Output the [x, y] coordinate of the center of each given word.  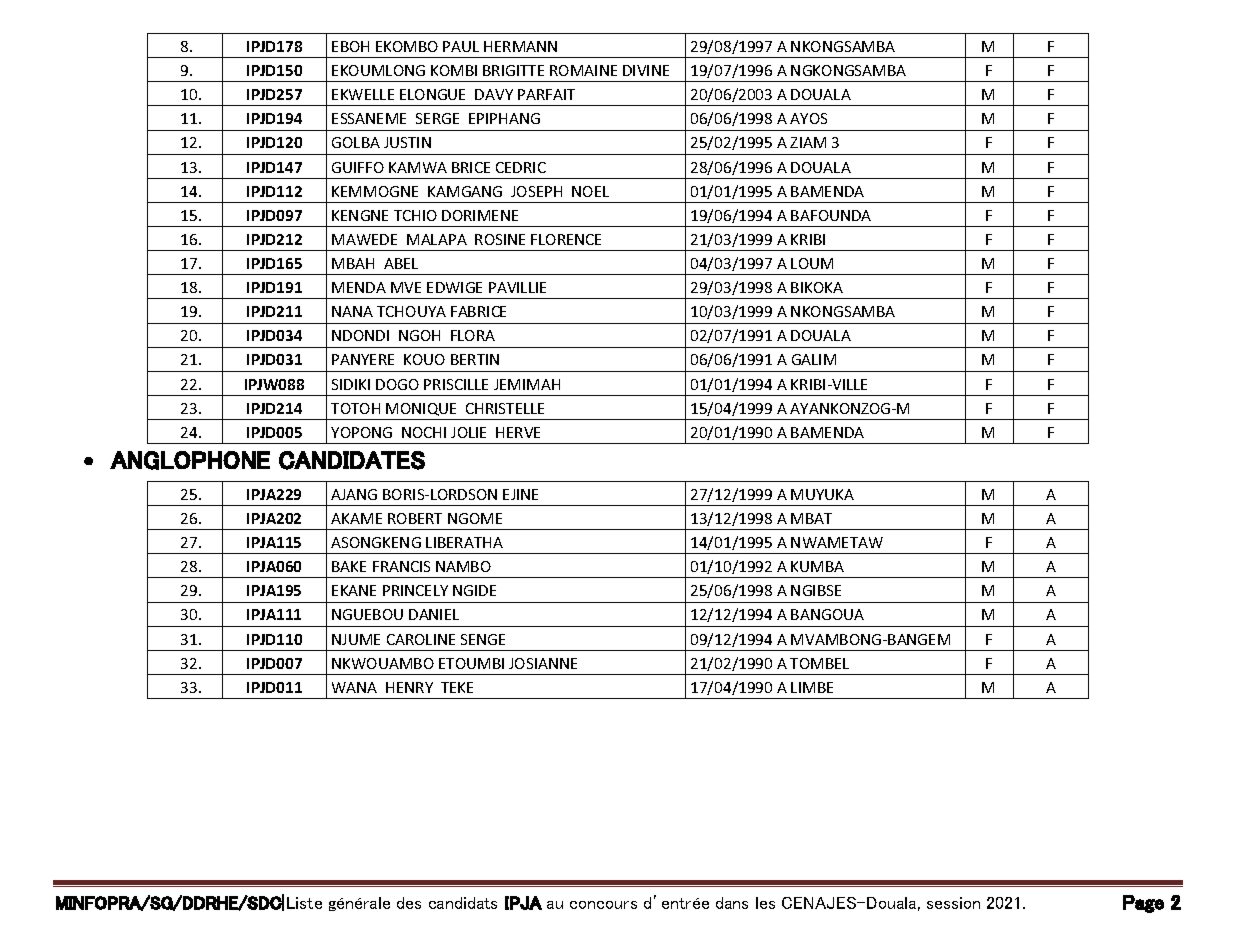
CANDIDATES [352, 460]
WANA [354, 687]
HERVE [518, 432]
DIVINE [646, 70]
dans [732, 903]
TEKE [457, 687]
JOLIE [468, 432]
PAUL [461, 46]
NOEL [590, 191]
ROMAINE [583, 70]
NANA [352, 311]
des [409, 903]
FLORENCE [566, 239]
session [953, 903]
